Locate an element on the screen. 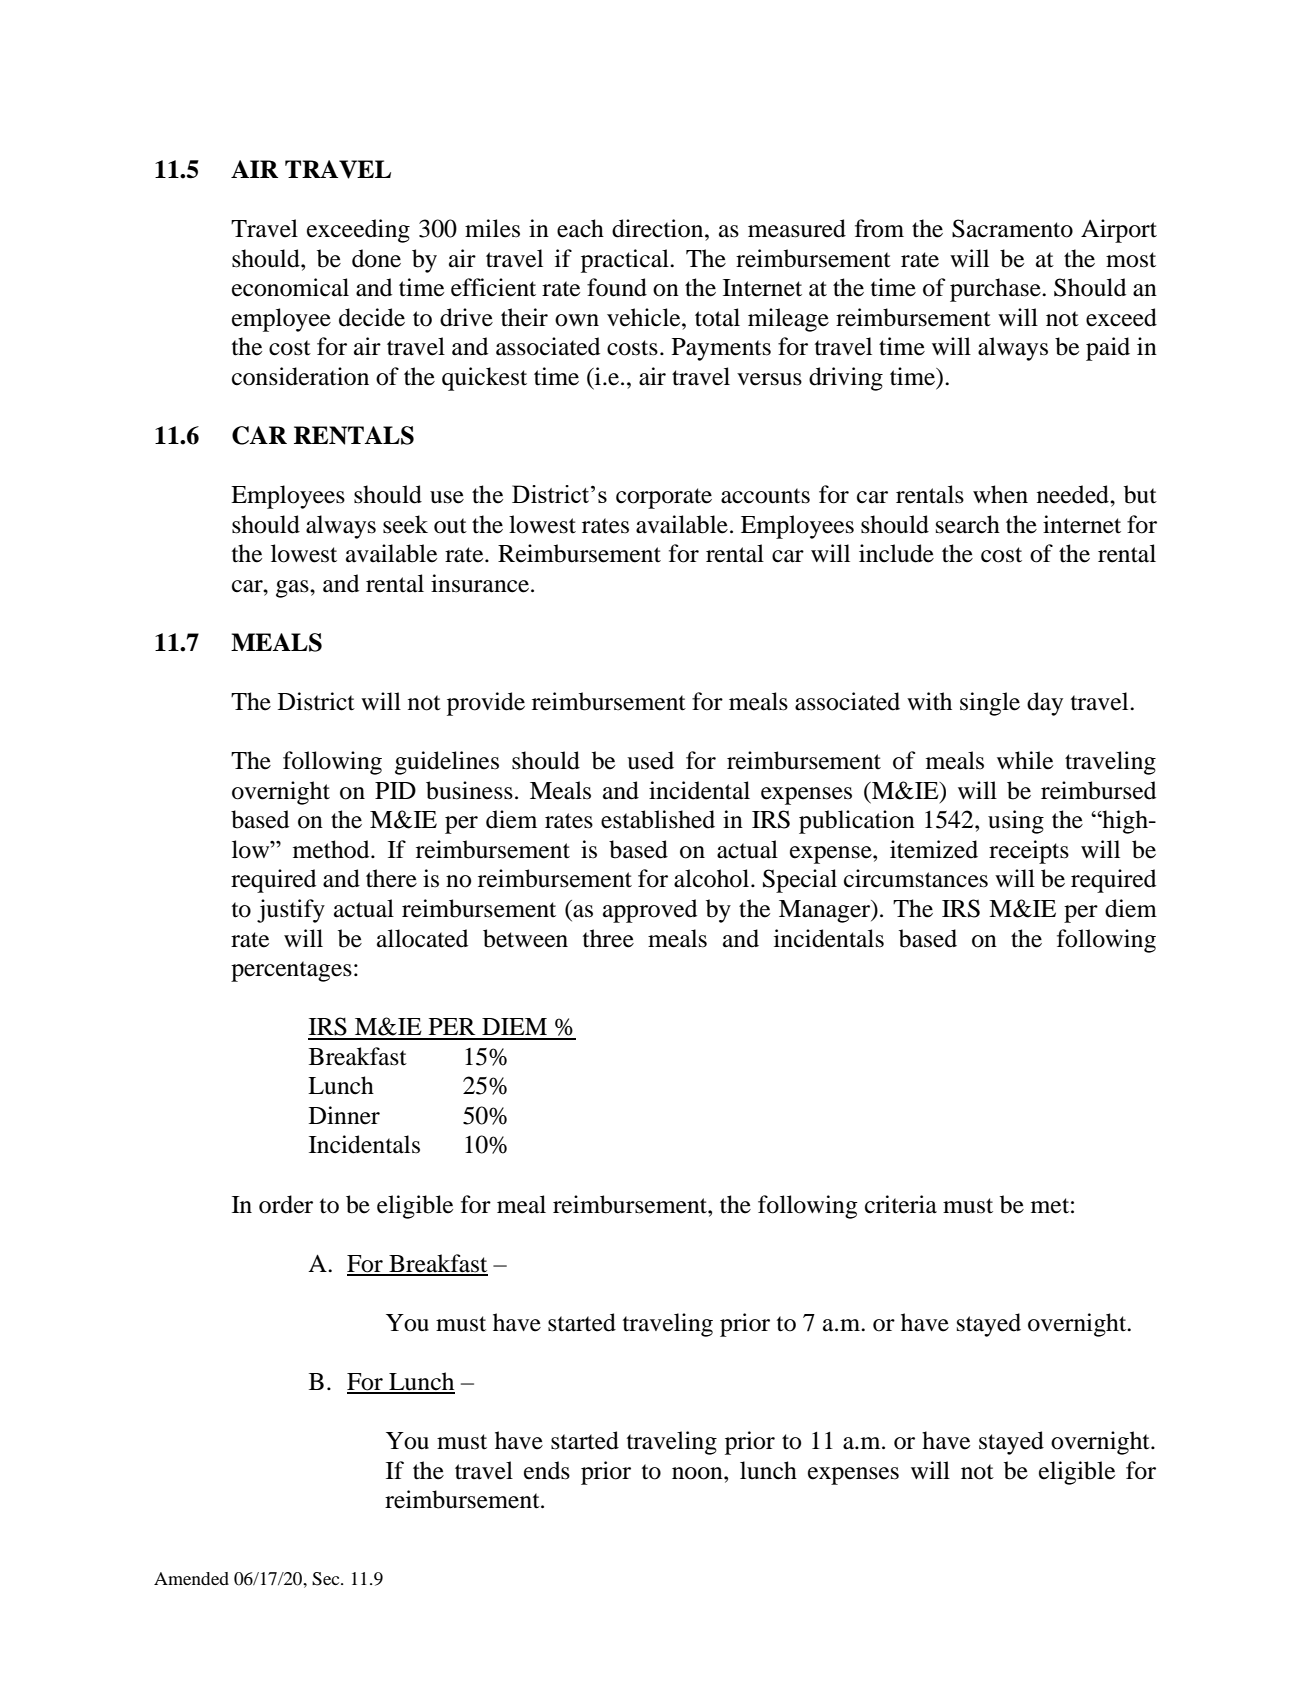  noon is located at coordinates (698, 1473).
